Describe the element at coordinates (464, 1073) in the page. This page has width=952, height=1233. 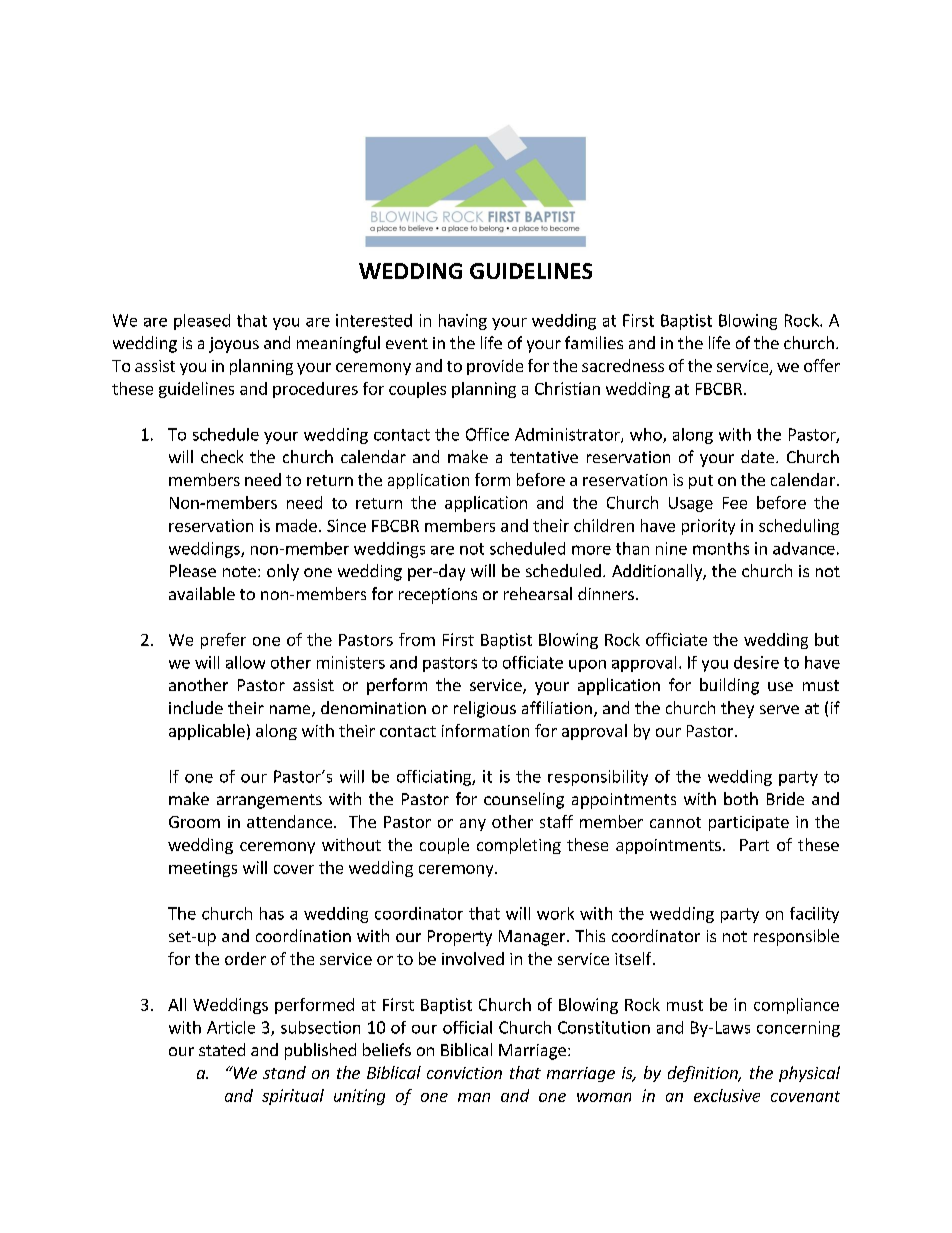
I see `conviction` at that location.
